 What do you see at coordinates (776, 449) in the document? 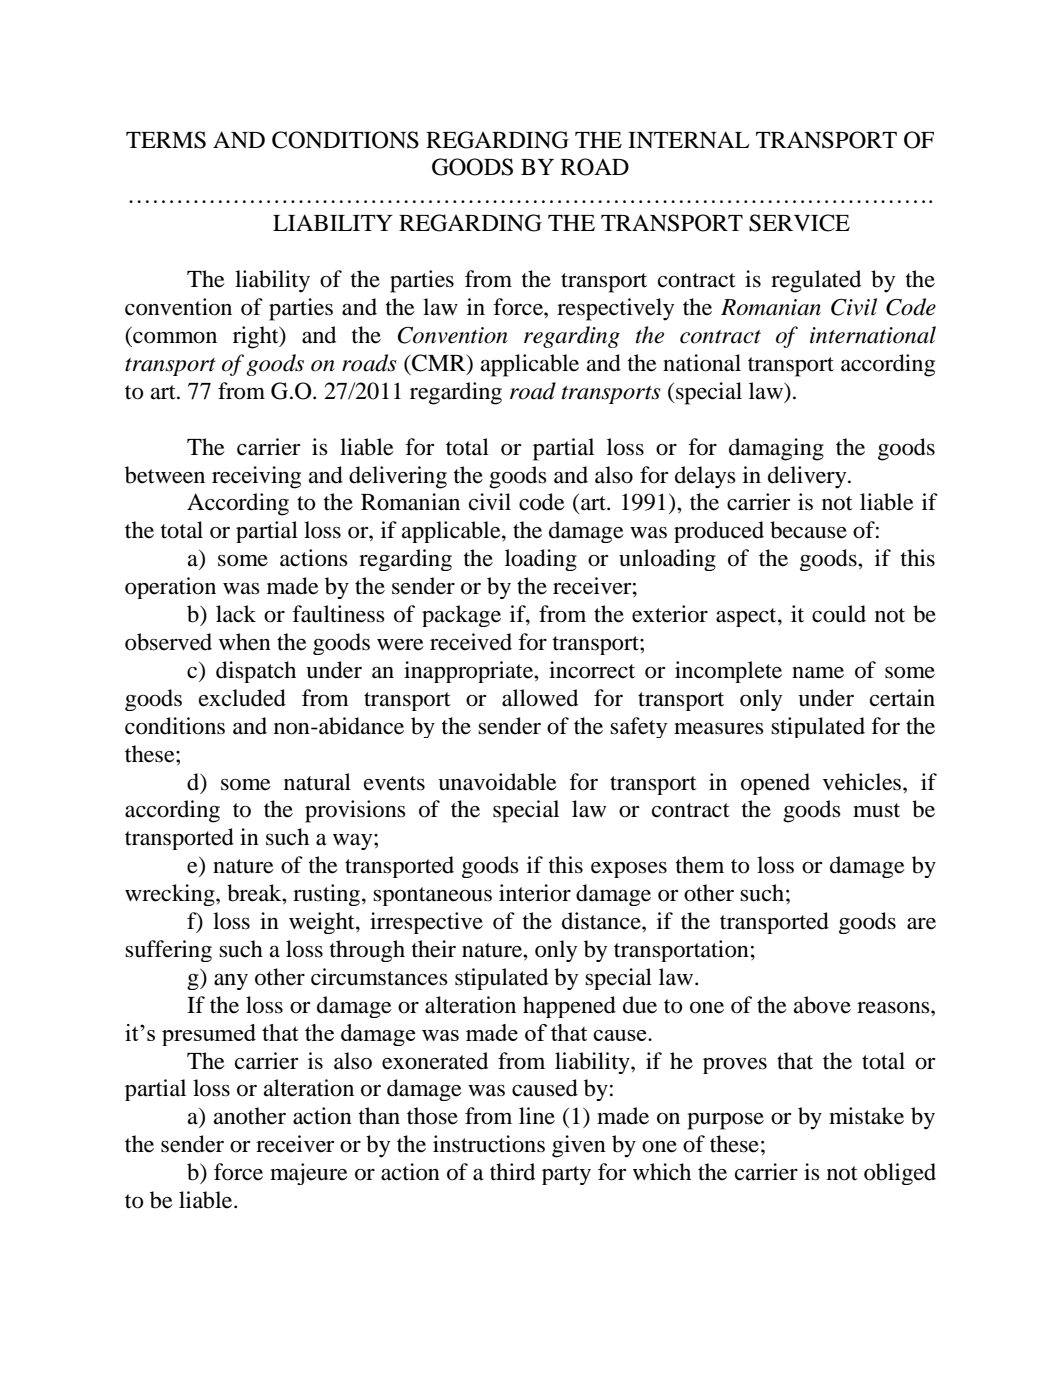
I see `damaging` at bounding box center [776, 449].
